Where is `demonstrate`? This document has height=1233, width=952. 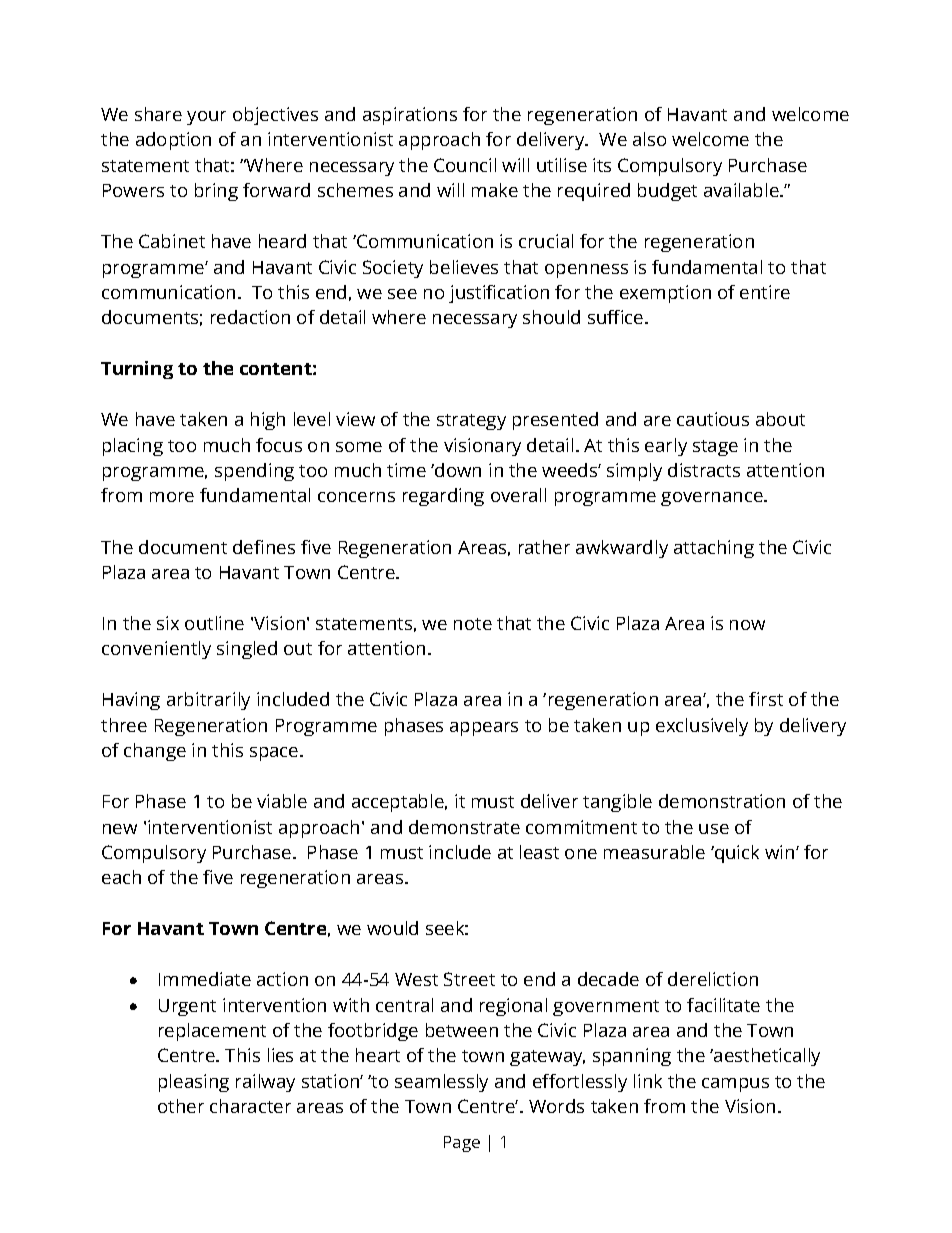
demonstrate is located at coordinates (464, 827).
